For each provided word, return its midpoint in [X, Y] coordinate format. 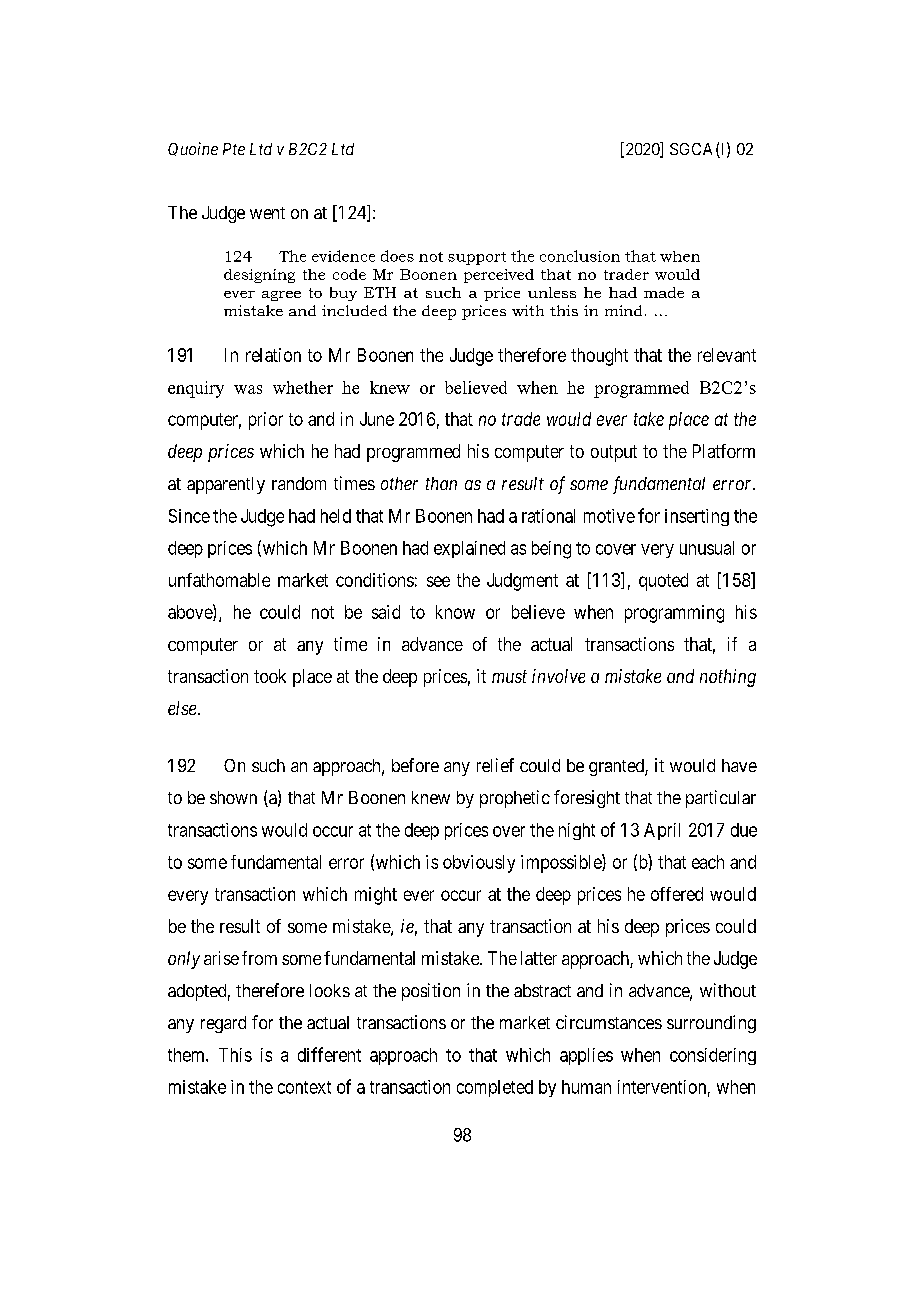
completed [495, 1088]
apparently [226, 485]
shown [233, 797]
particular [721, 799]
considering [713, 1056]
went [267, 213]
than [441, 483]
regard [223, 1024]
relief [495, 765]
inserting [697, 517]
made [664, 292]
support [477, 258]
